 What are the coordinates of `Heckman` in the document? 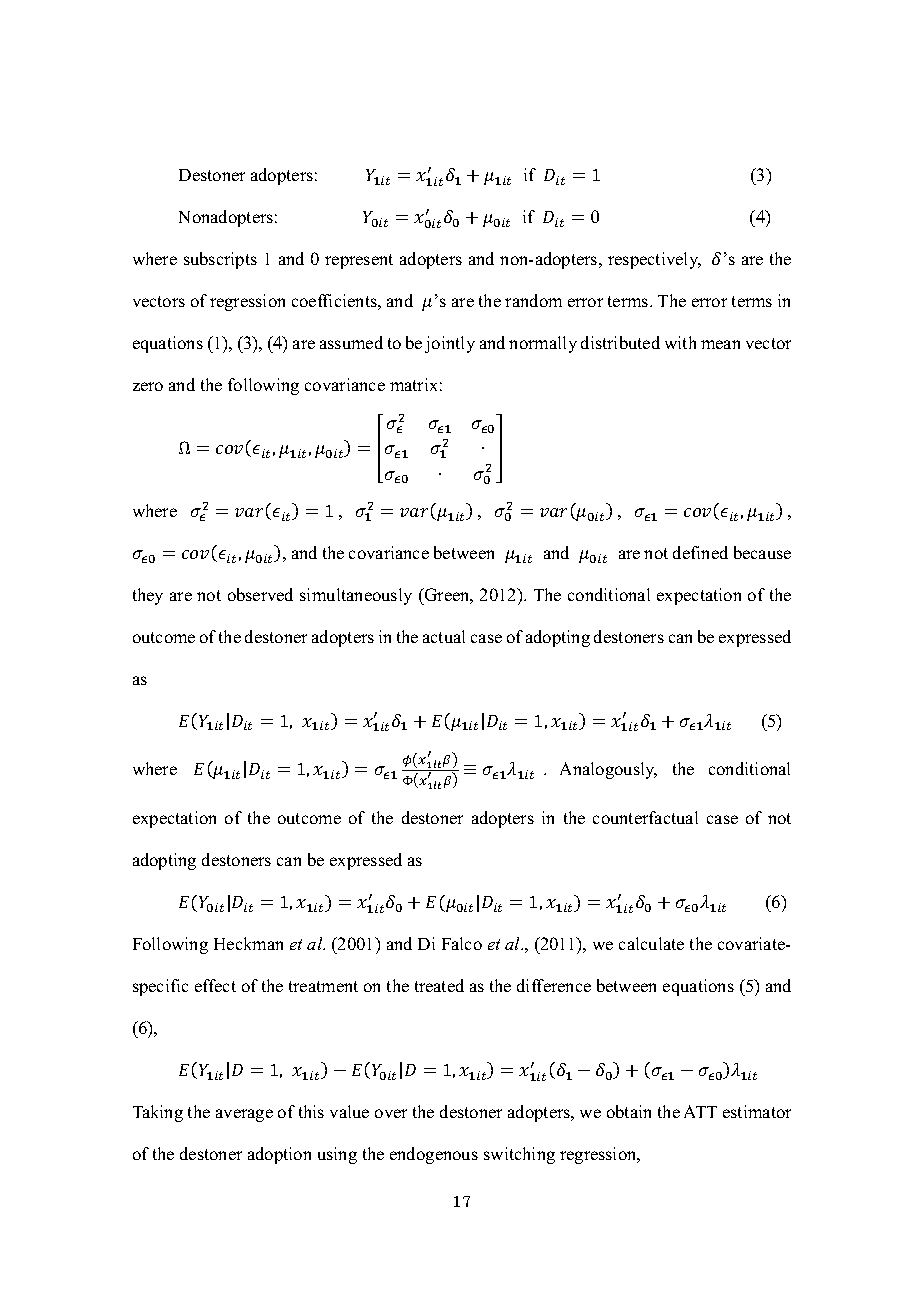 It's located at (248, 943).
